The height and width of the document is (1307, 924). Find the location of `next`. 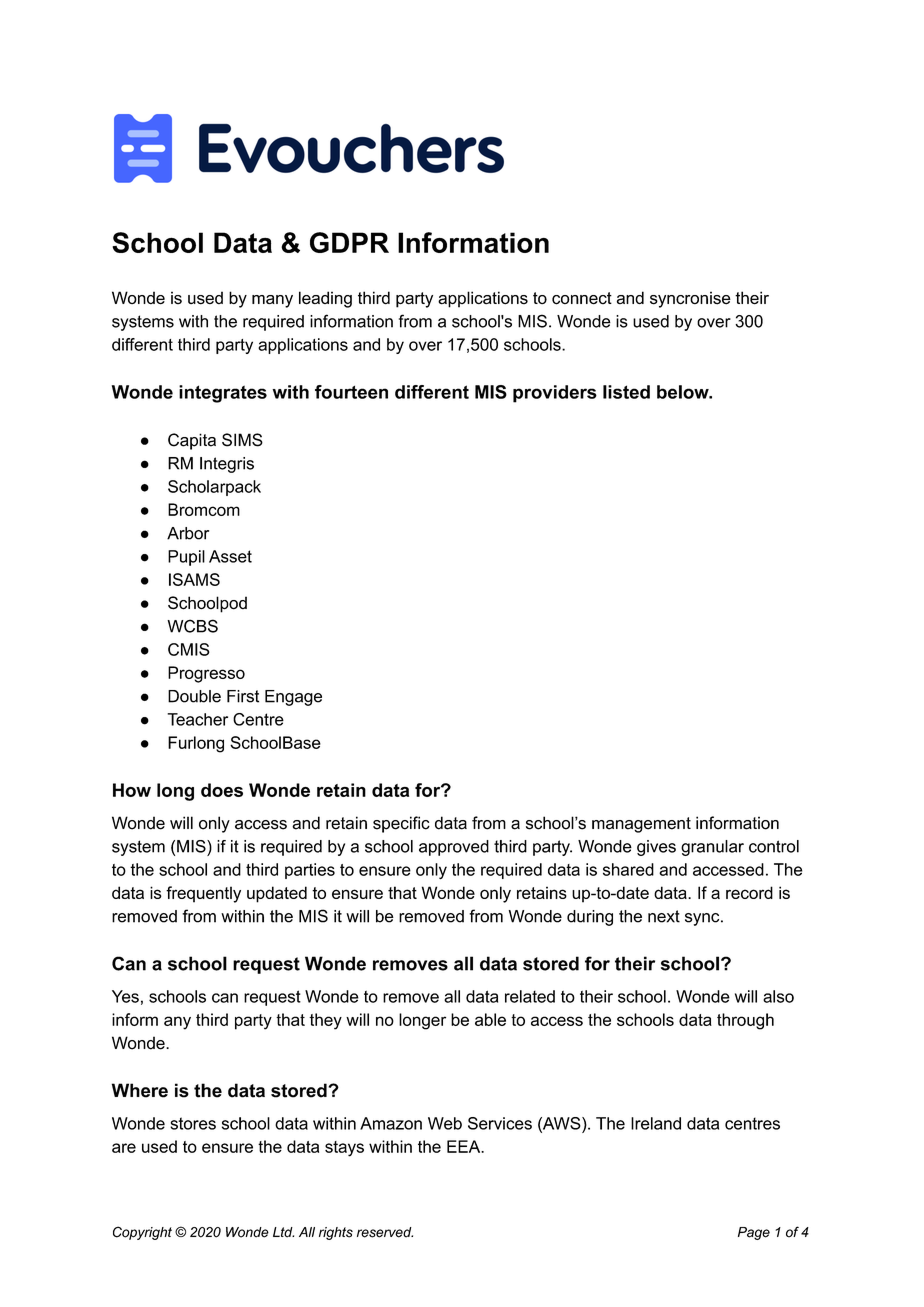

next is located at coordinates (664, 916).
